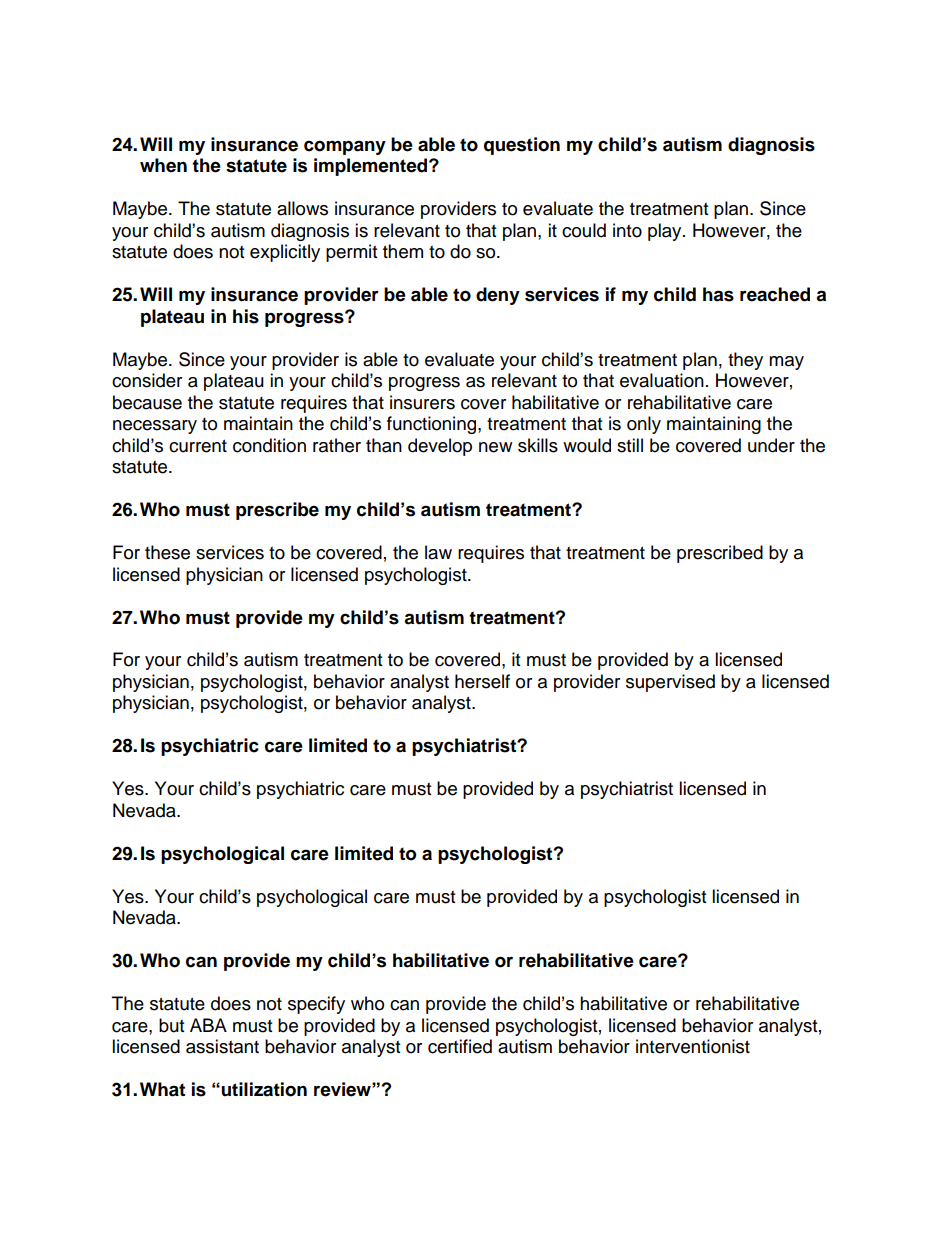 The width and height of the screenshot is (952, 1233). What do you see at coordinates (666, 232) in the screenshot?
I see `play` at bounding box center [666, 232].
